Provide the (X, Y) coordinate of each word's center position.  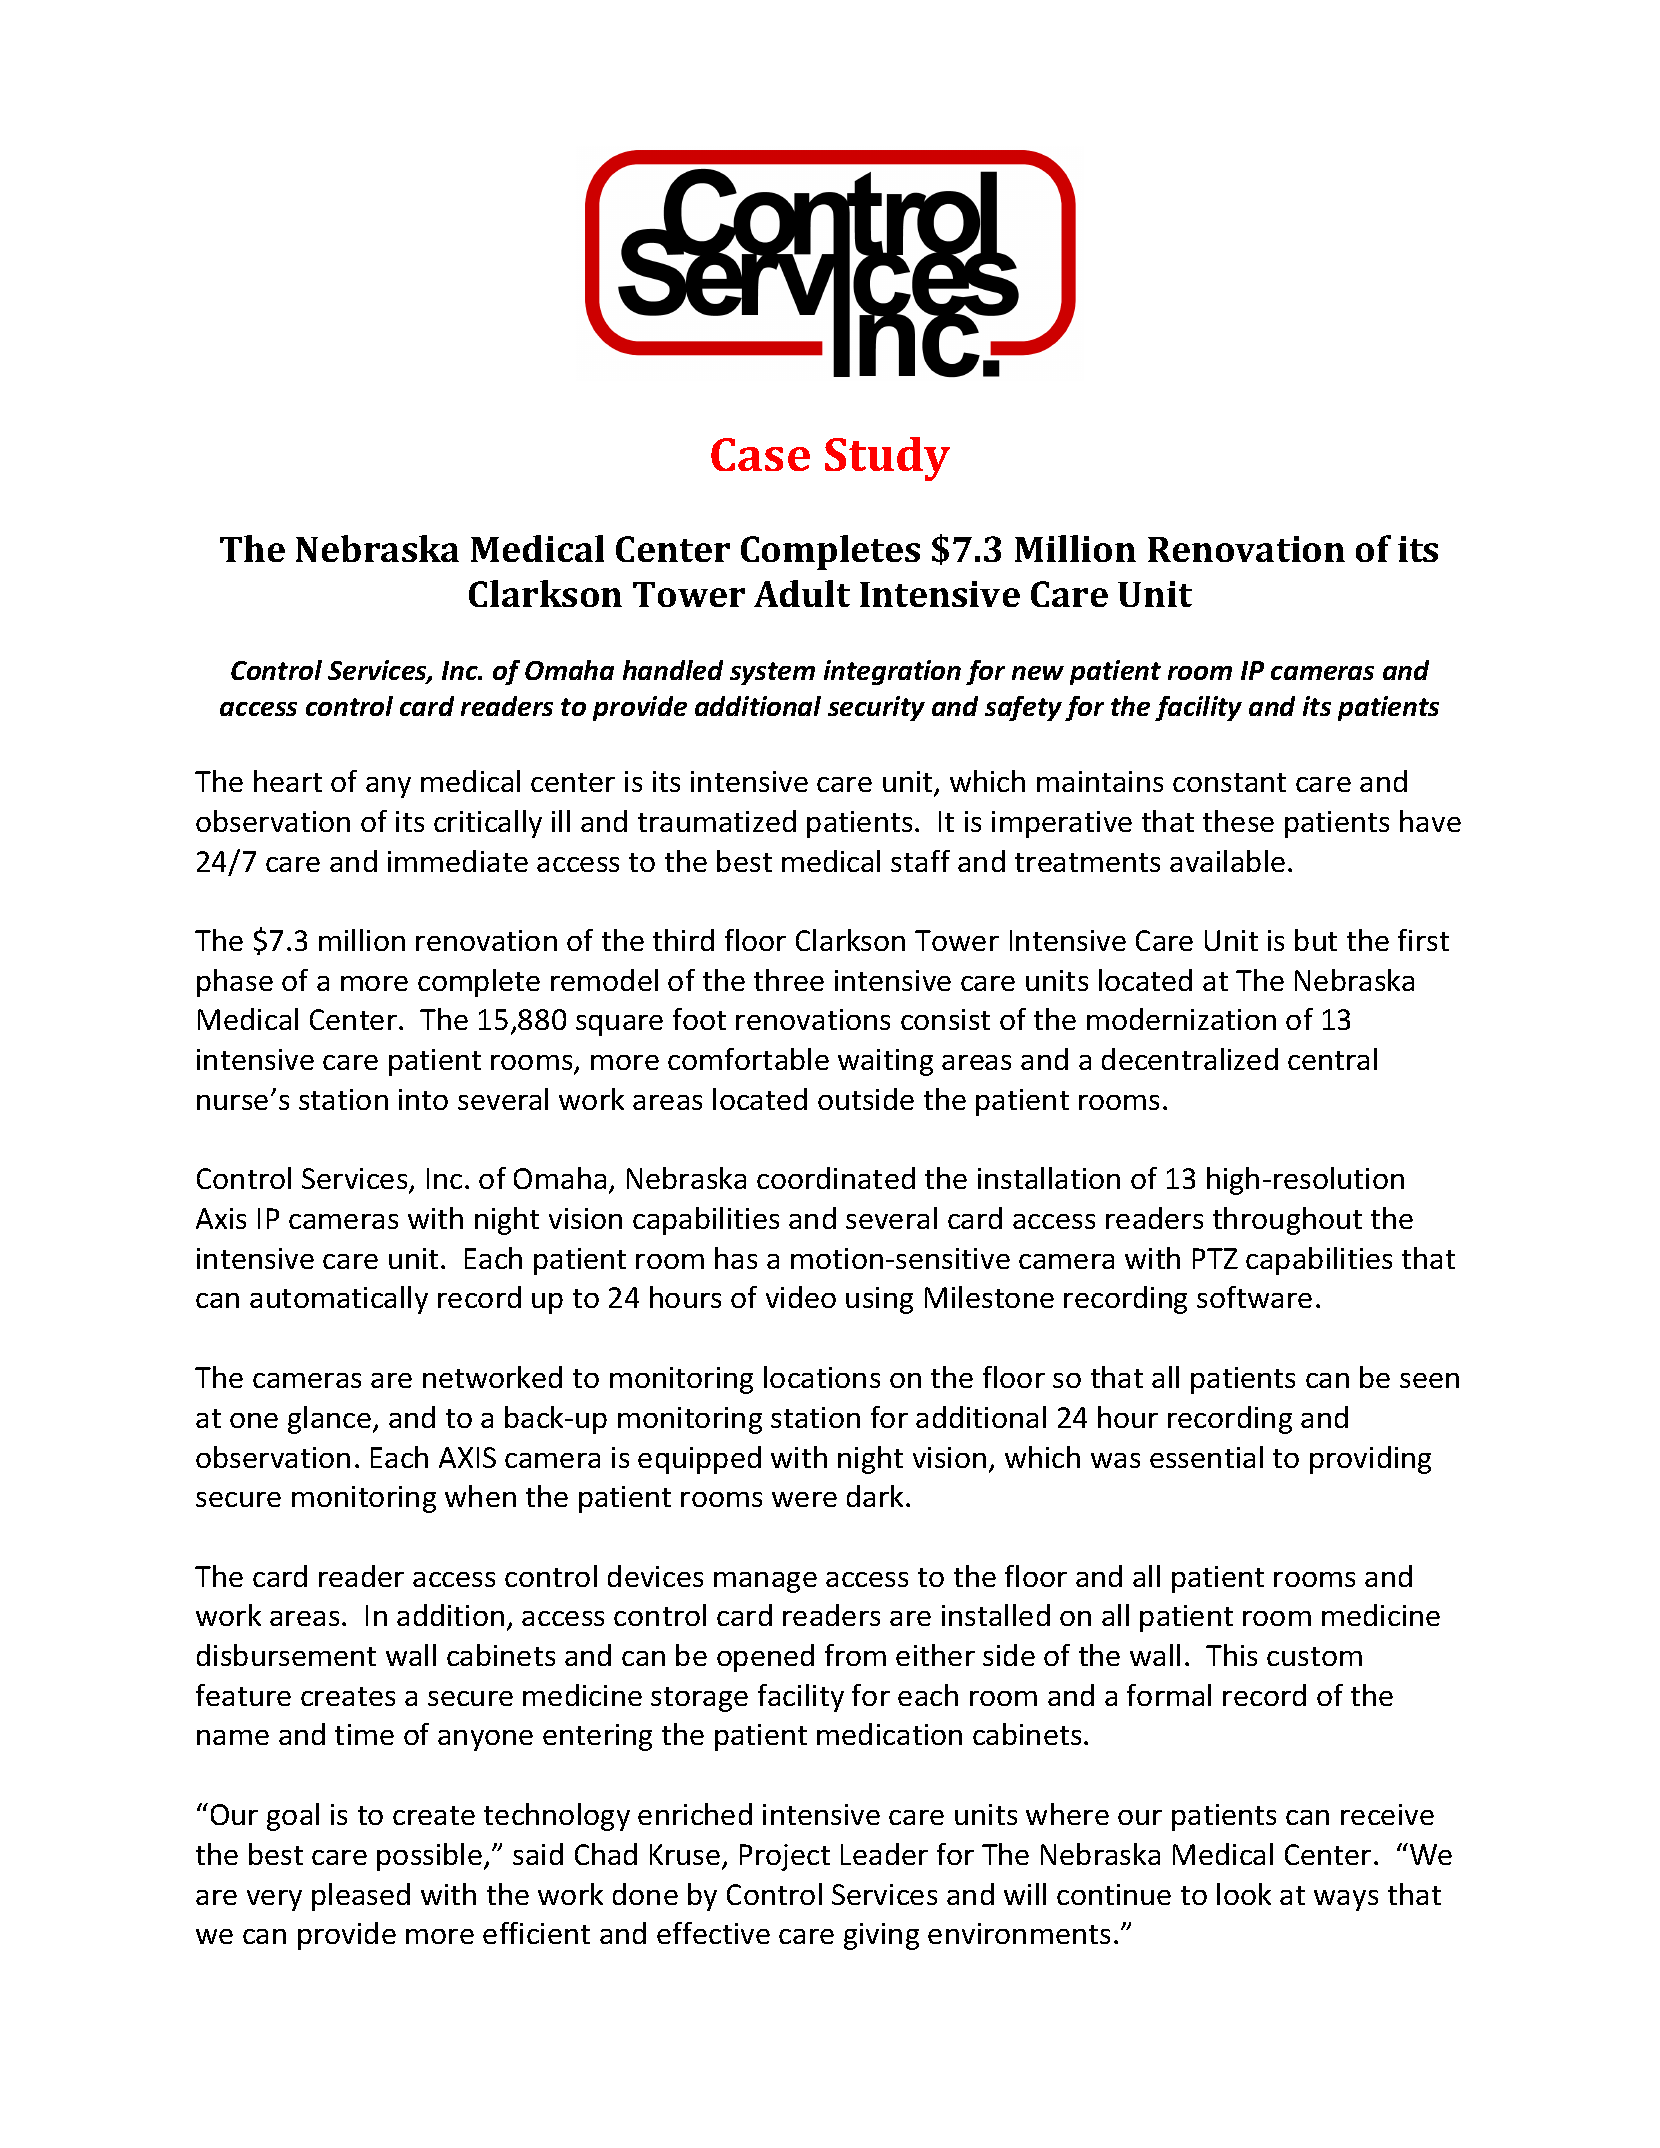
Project (785, 1857)
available (1227, 861)
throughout (1287, 1221)
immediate (458, 861)
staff (920, 861)
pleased (361, 1897)
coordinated (836, 1178)
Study (887, 459)
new (1038, 673)
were (804, 1499)
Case (760, 454)
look (1244, 1894)
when (480, 1496)
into (423, 1099)
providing (1370, 1460)
